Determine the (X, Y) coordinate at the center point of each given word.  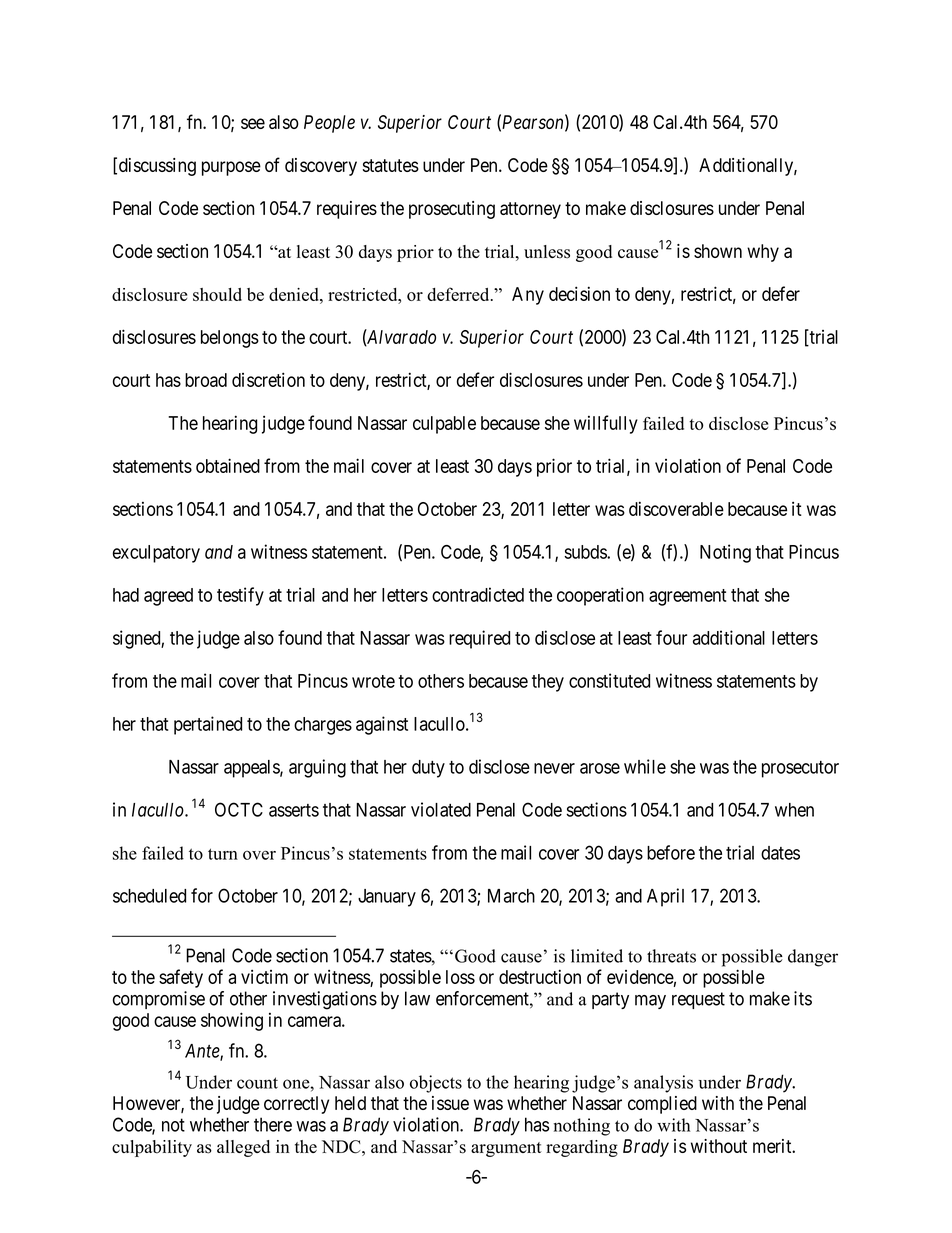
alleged (243, 1148)
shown (718, 251)
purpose (231, 168)
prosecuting (452, 210)
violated (441, 809)
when (794, 810)
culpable (444, 425)
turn (223, 854)
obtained (228, 465)
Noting (725, 553)
